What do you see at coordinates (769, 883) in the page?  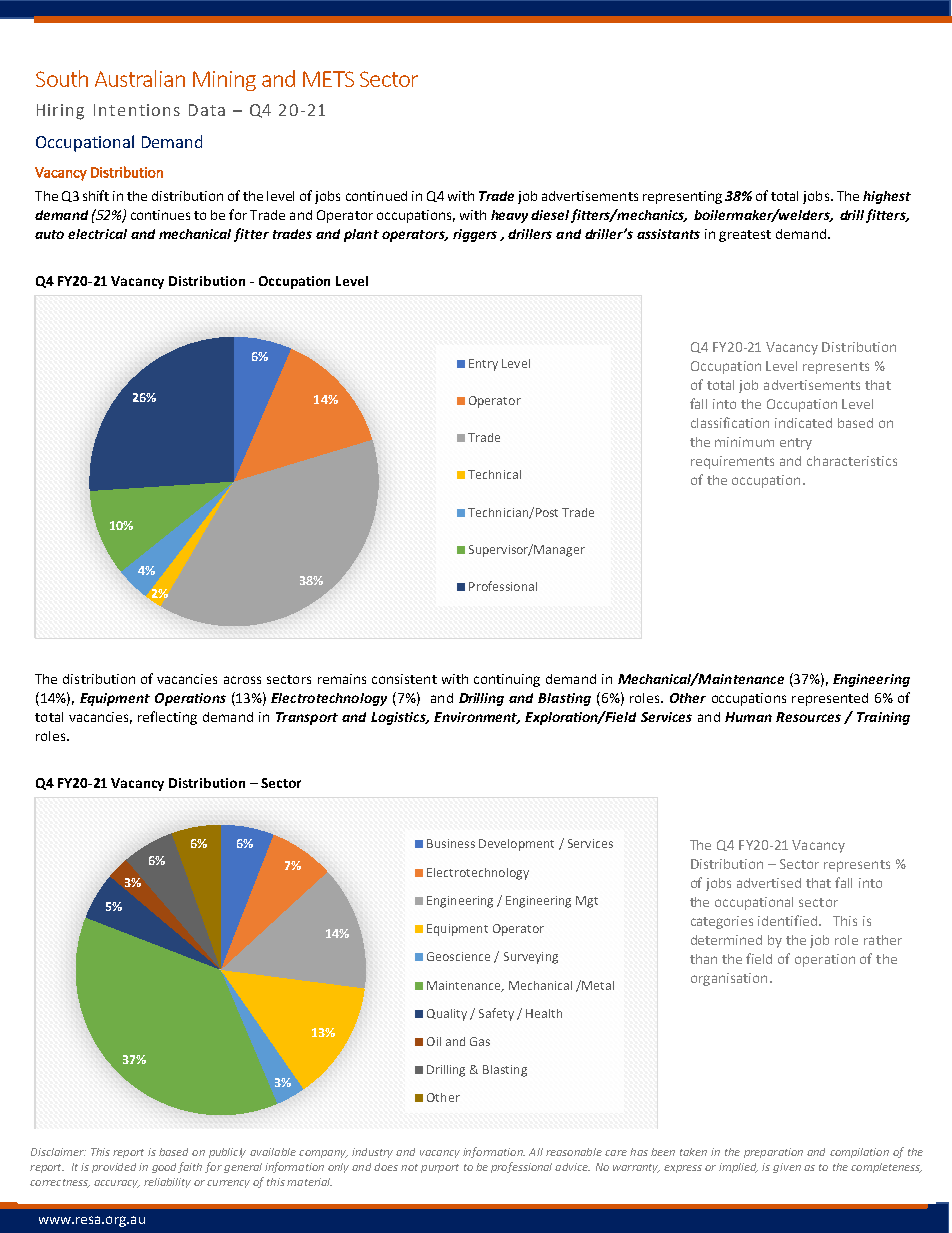 I see `advertised` at bounding box center [769, 883].
